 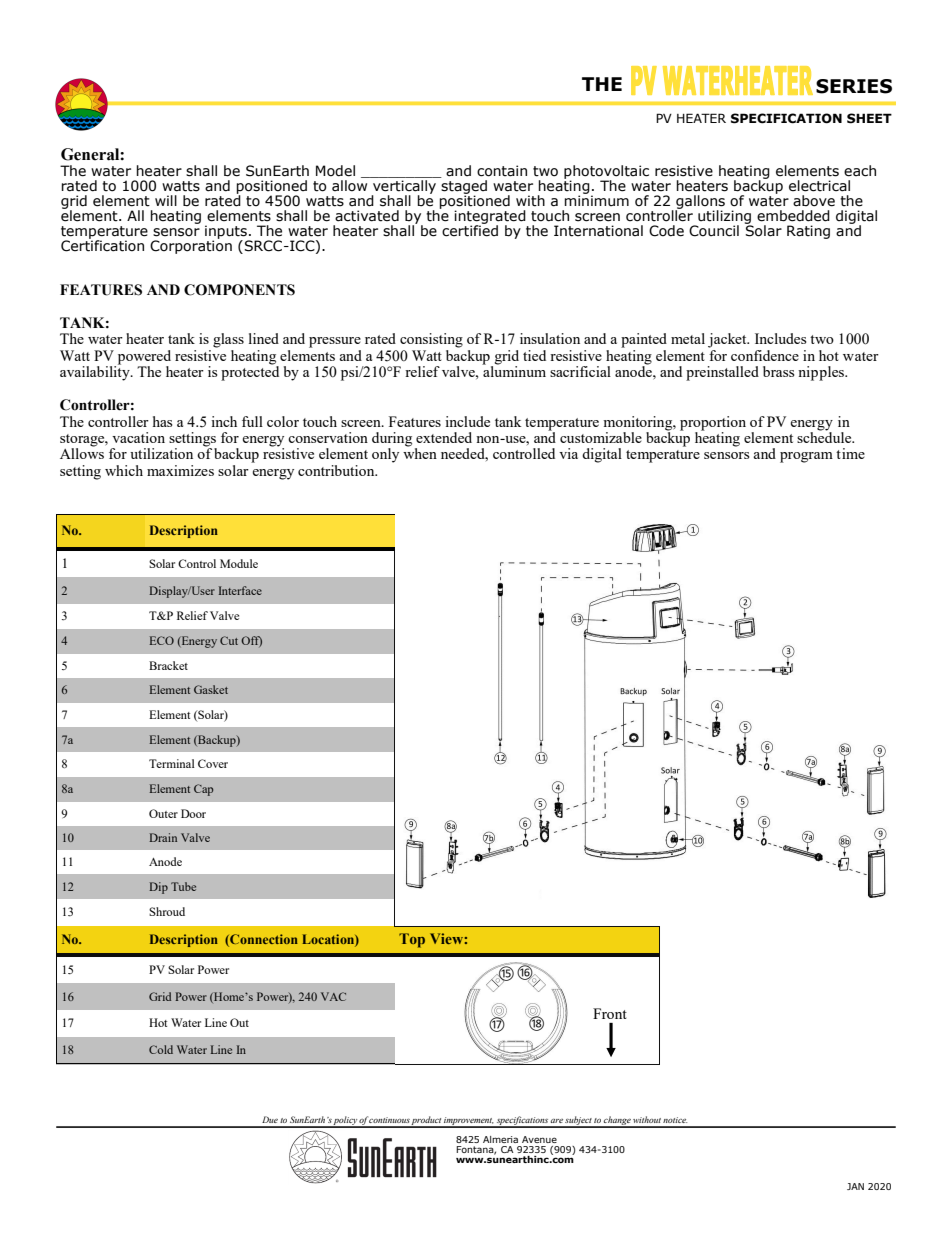 I want to click on program, so click(x=806, y=457).
